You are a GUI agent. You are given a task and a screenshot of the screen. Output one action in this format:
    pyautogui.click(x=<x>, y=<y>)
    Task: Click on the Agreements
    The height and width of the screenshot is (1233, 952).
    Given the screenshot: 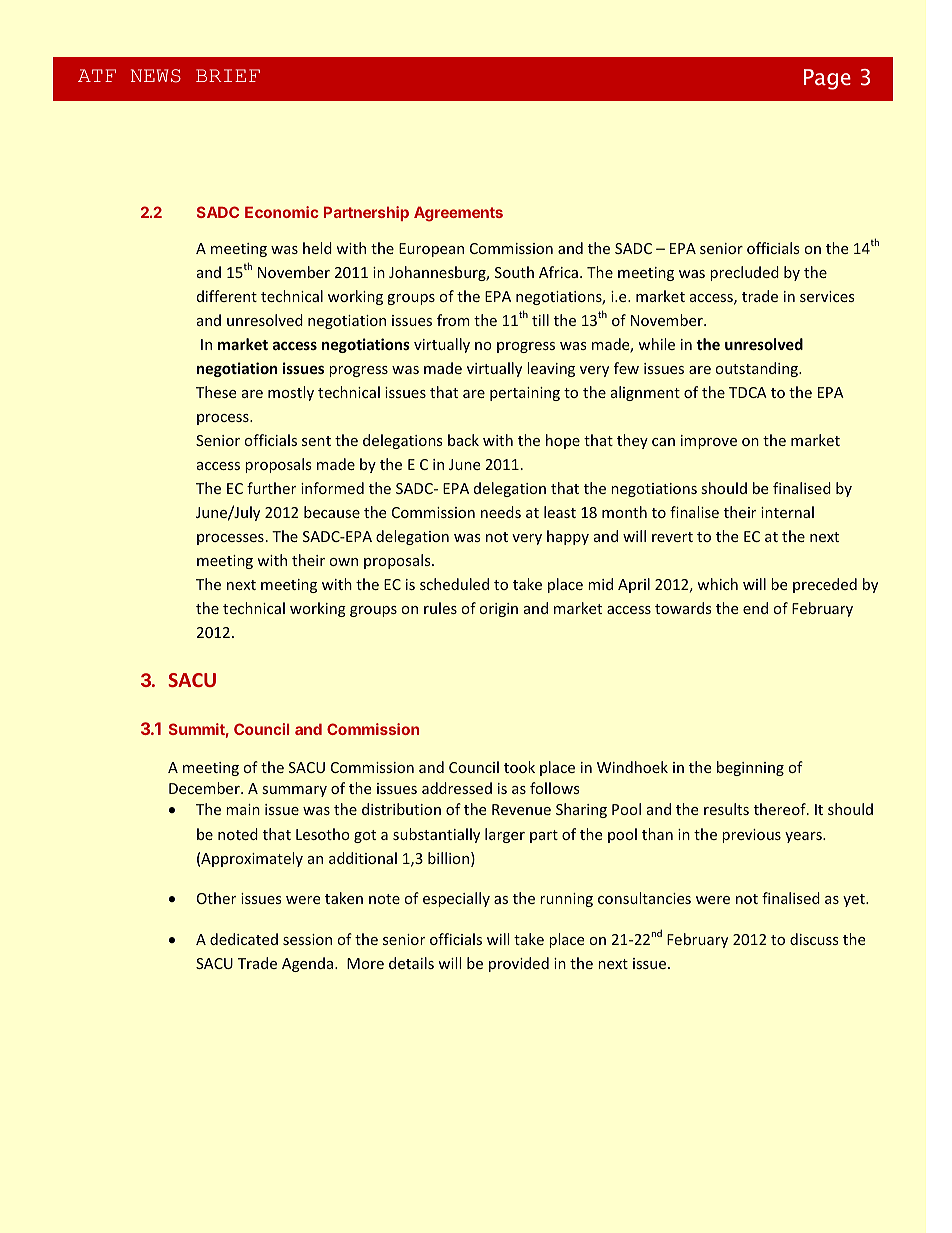 What is the action you would take?
    pyautogui.click(x=458, y=214)
